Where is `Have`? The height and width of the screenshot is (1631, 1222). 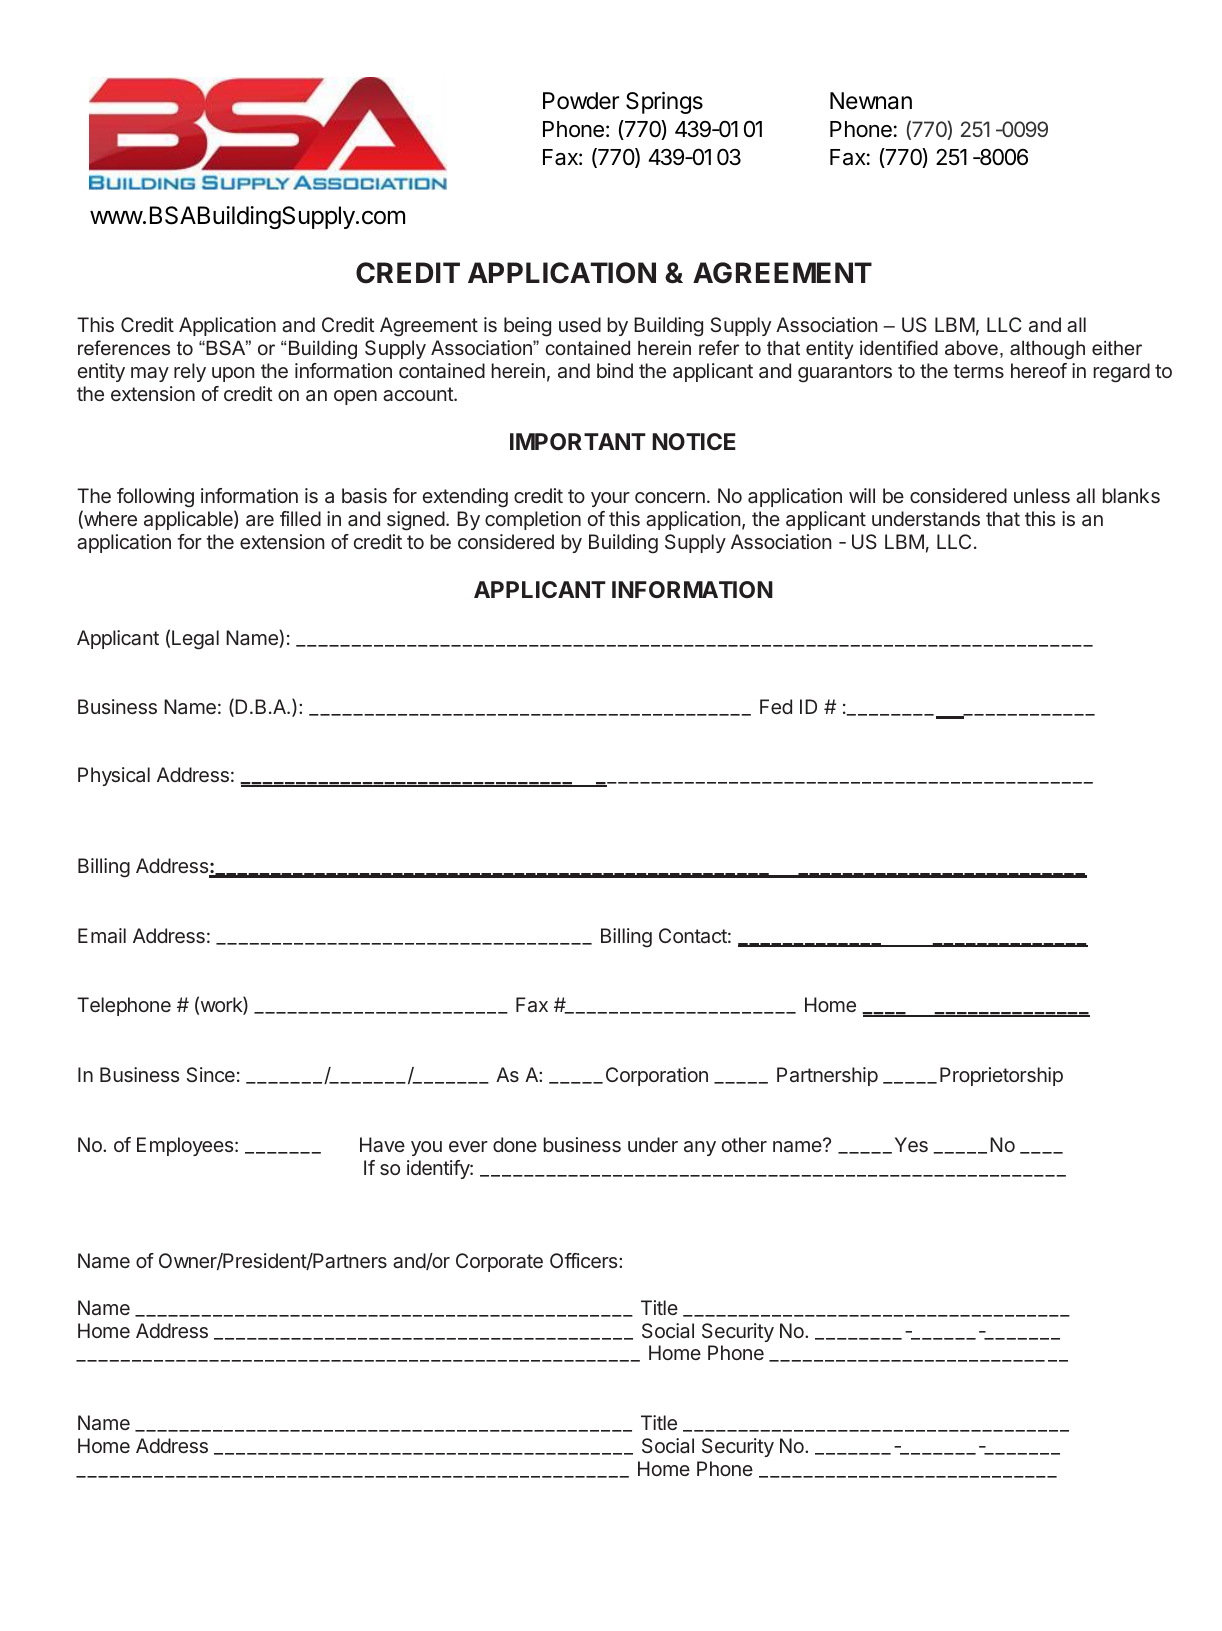 Have is located at coordinates (382, 1144).
